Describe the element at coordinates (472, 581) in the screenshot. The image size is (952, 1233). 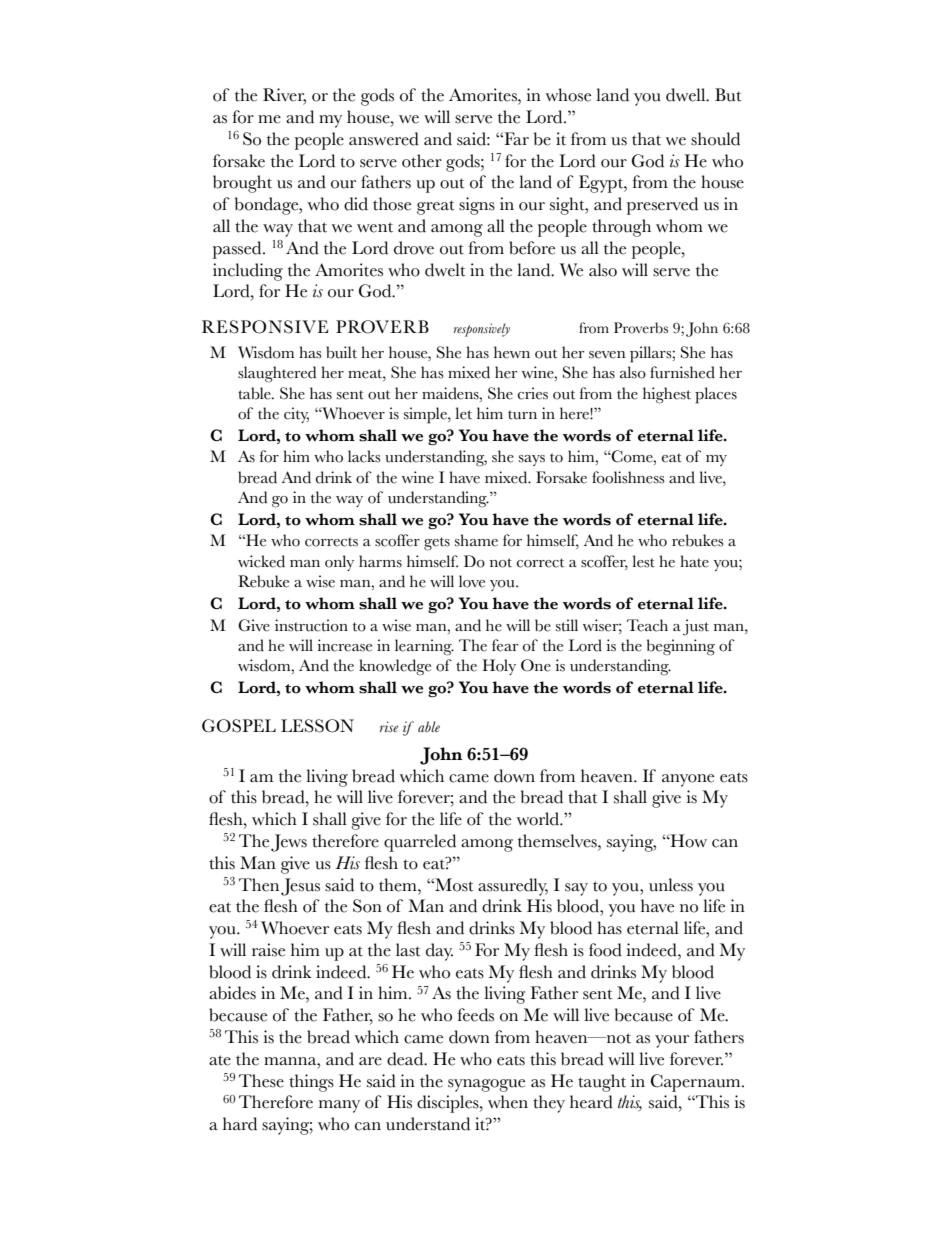
I see `love` at that location.
